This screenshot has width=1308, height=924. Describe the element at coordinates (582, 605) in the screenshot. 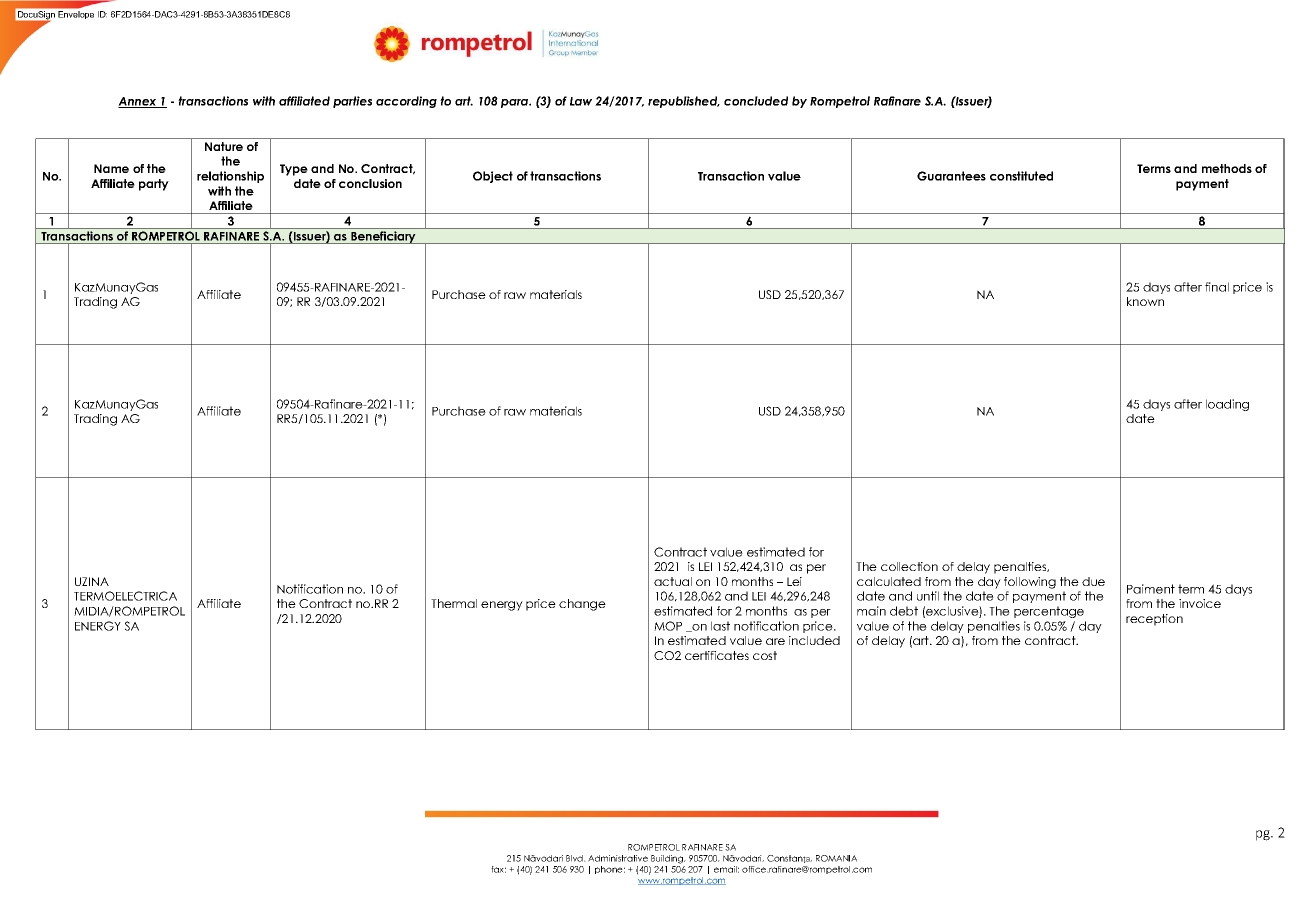

I see `change` at that location.
